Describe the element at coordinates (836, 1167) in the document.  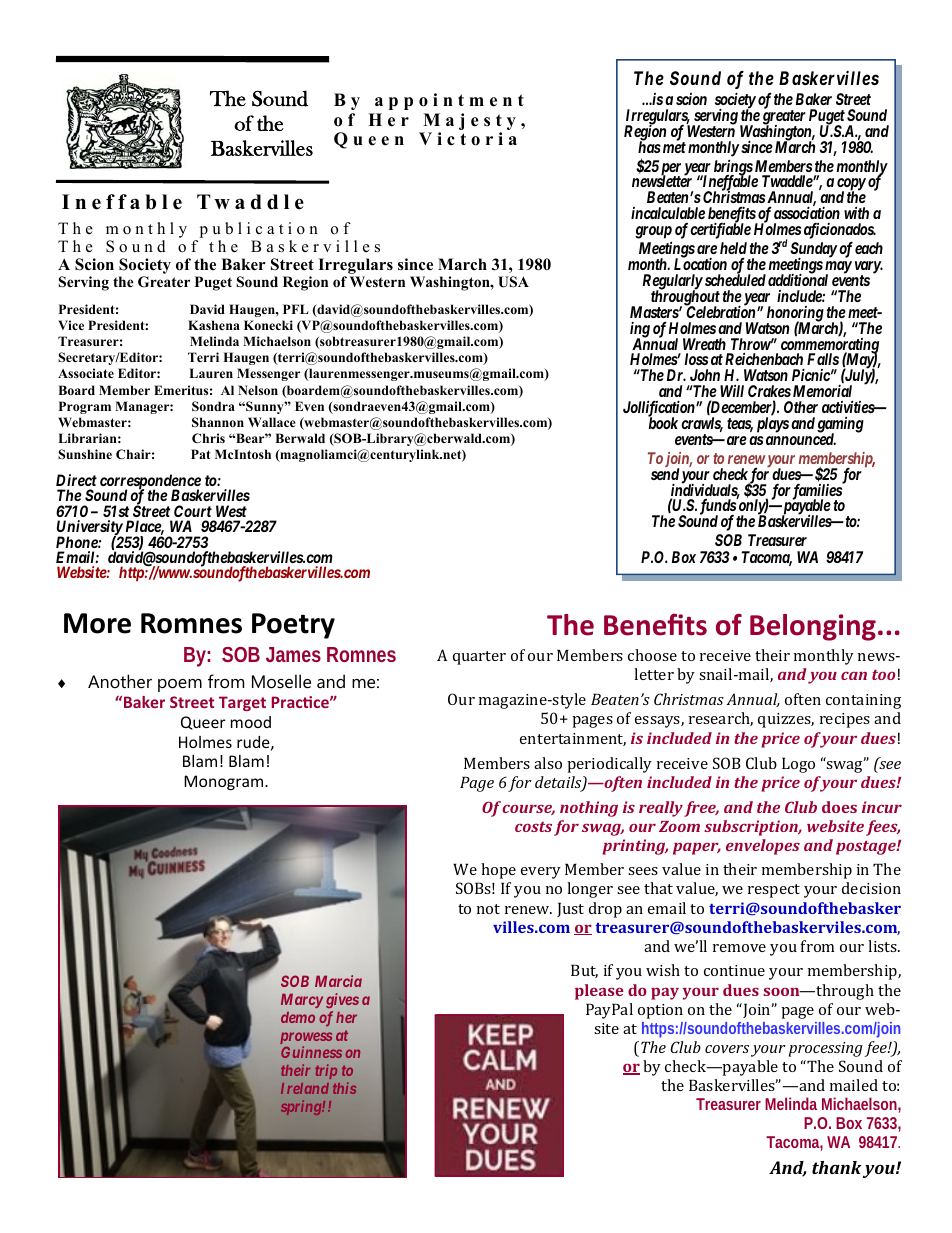
I see `thank` at that location.
